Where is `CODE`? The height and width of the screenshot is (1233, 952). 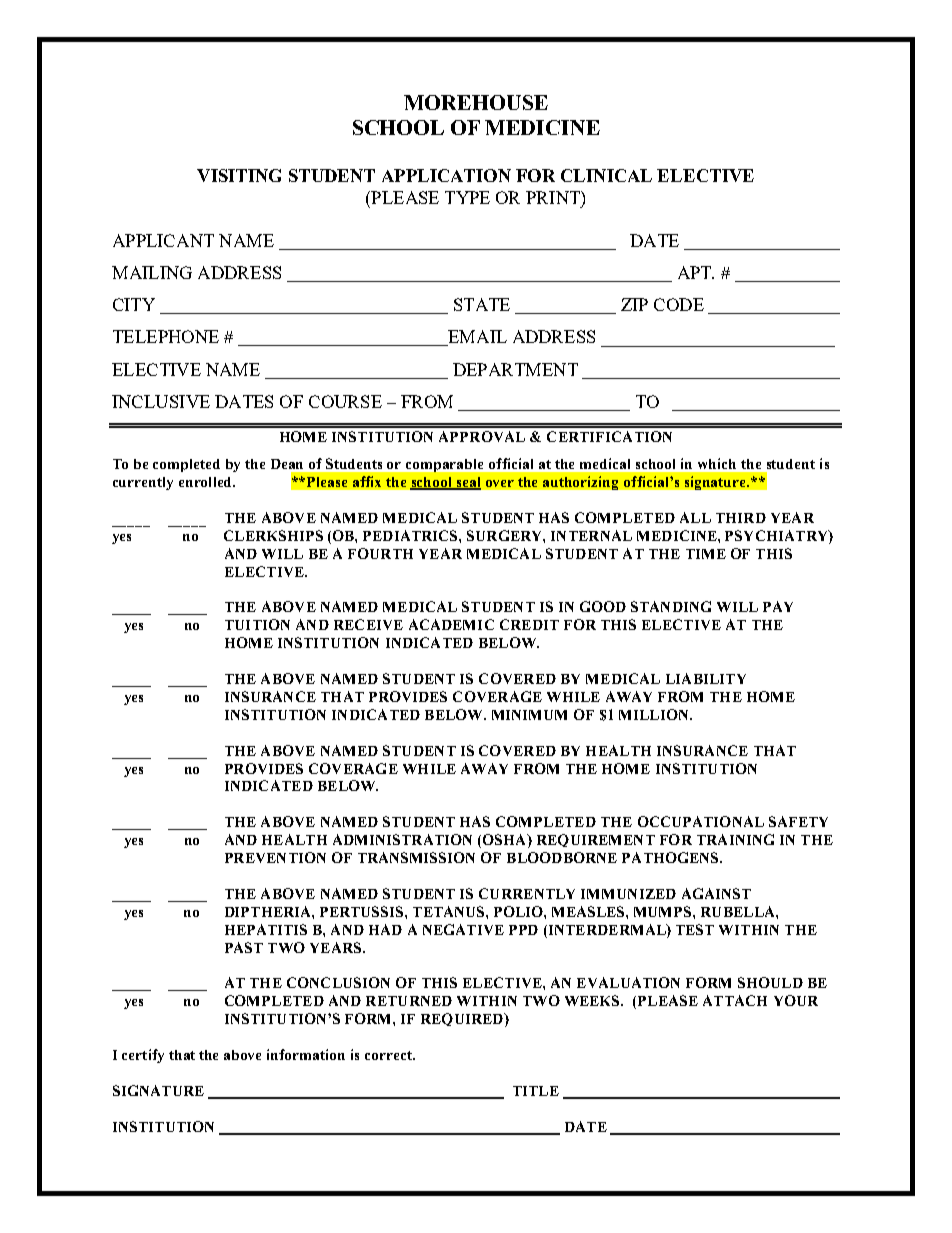 CODE is located at coordinates (679, 304).
